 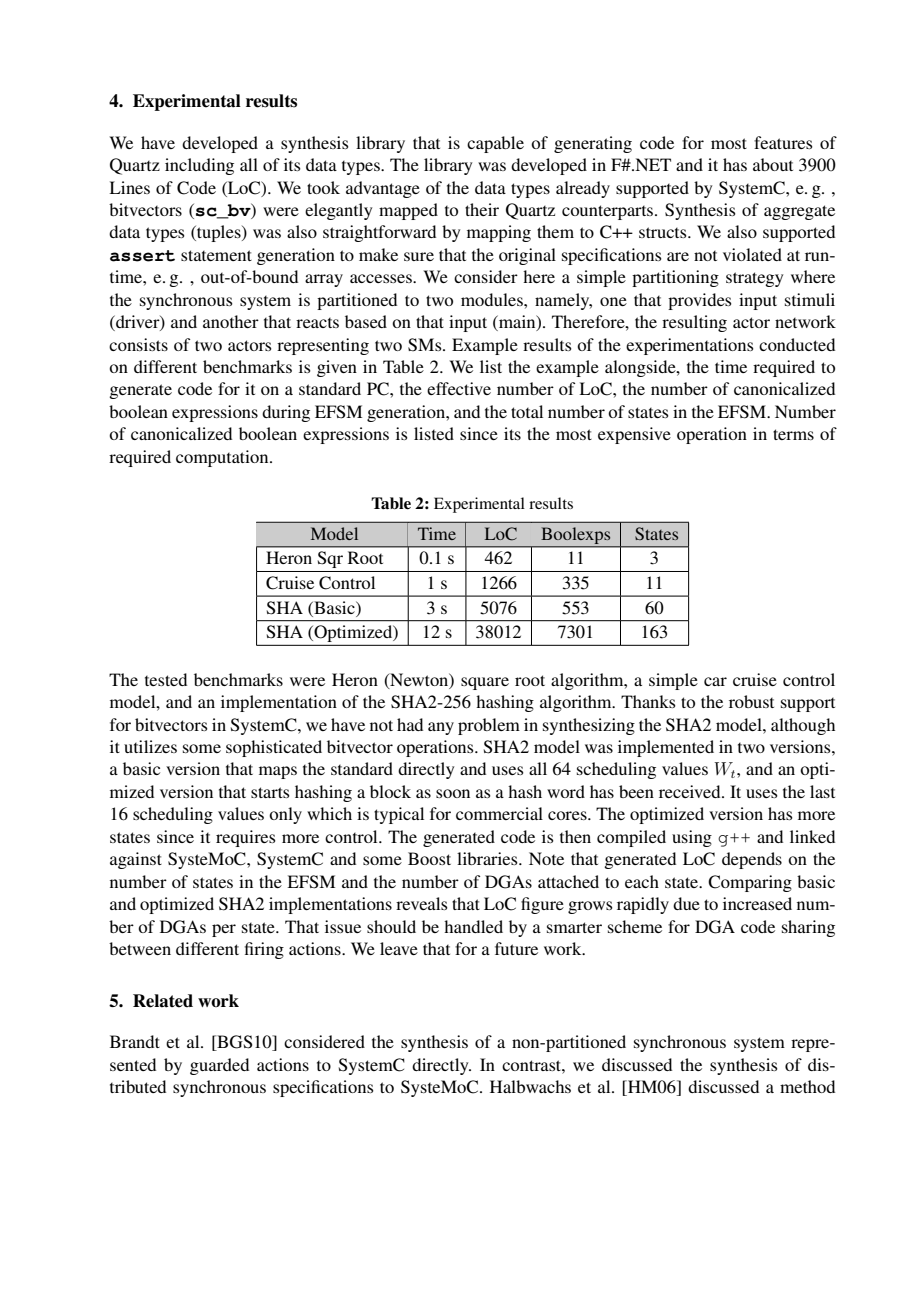 What do you see at coordinates (219, 1066) in the document?
I see `guarded` at bounding box center [219, 1066].
